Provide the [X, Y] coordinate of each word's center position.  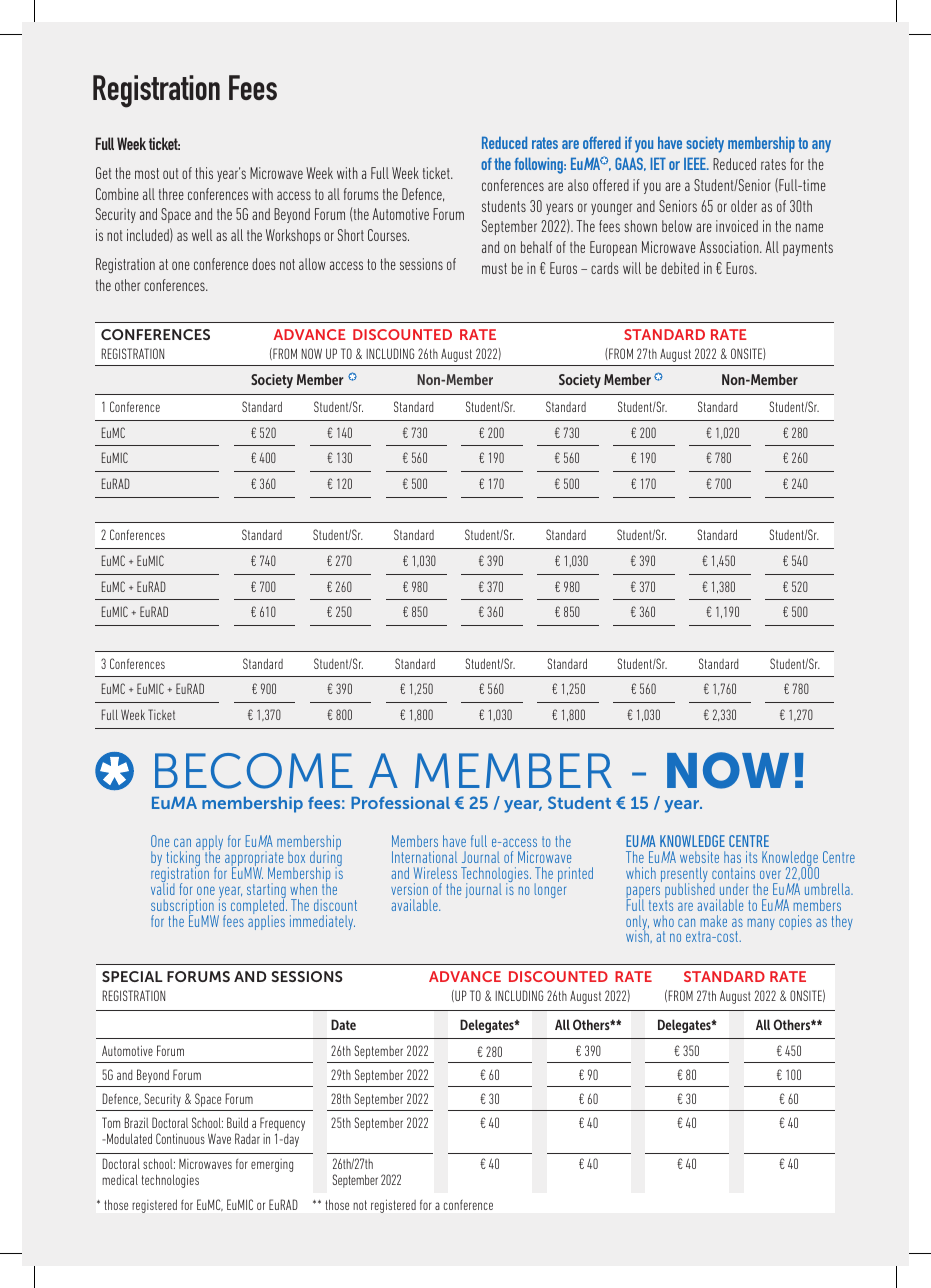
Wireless [435, 873]
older [744, 206]
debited [680, 268]
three [171, 194]
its [751, 857]
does [263, 264]
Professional [400, 802]
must [494, 268]
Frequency [282, 1125]
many [761, 924]
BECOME [254, 771]
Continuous [180, 1138]
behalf [536, 247]
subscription [183, 908]
